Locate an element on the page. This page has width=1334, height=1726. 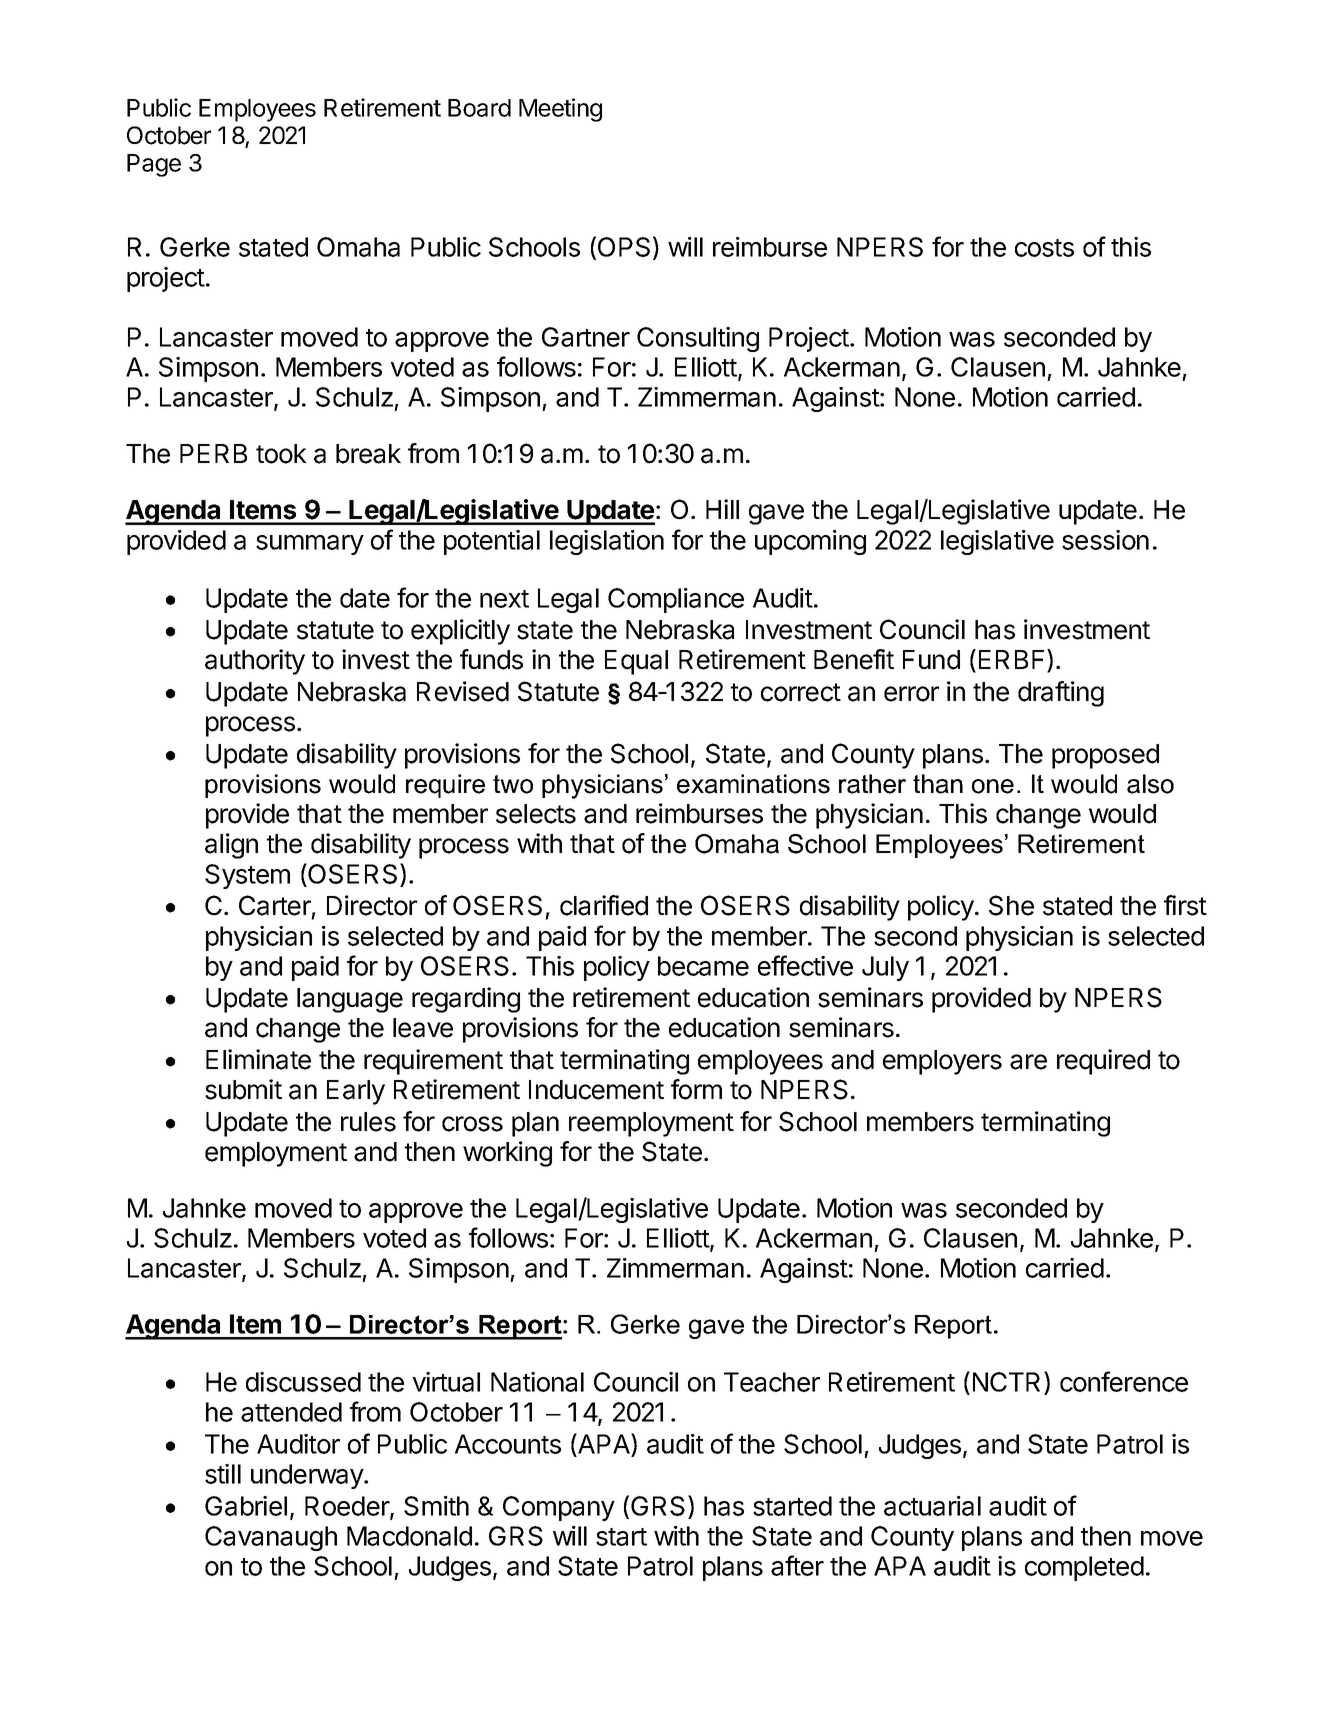
form is located at coordinates (696, 1089).
